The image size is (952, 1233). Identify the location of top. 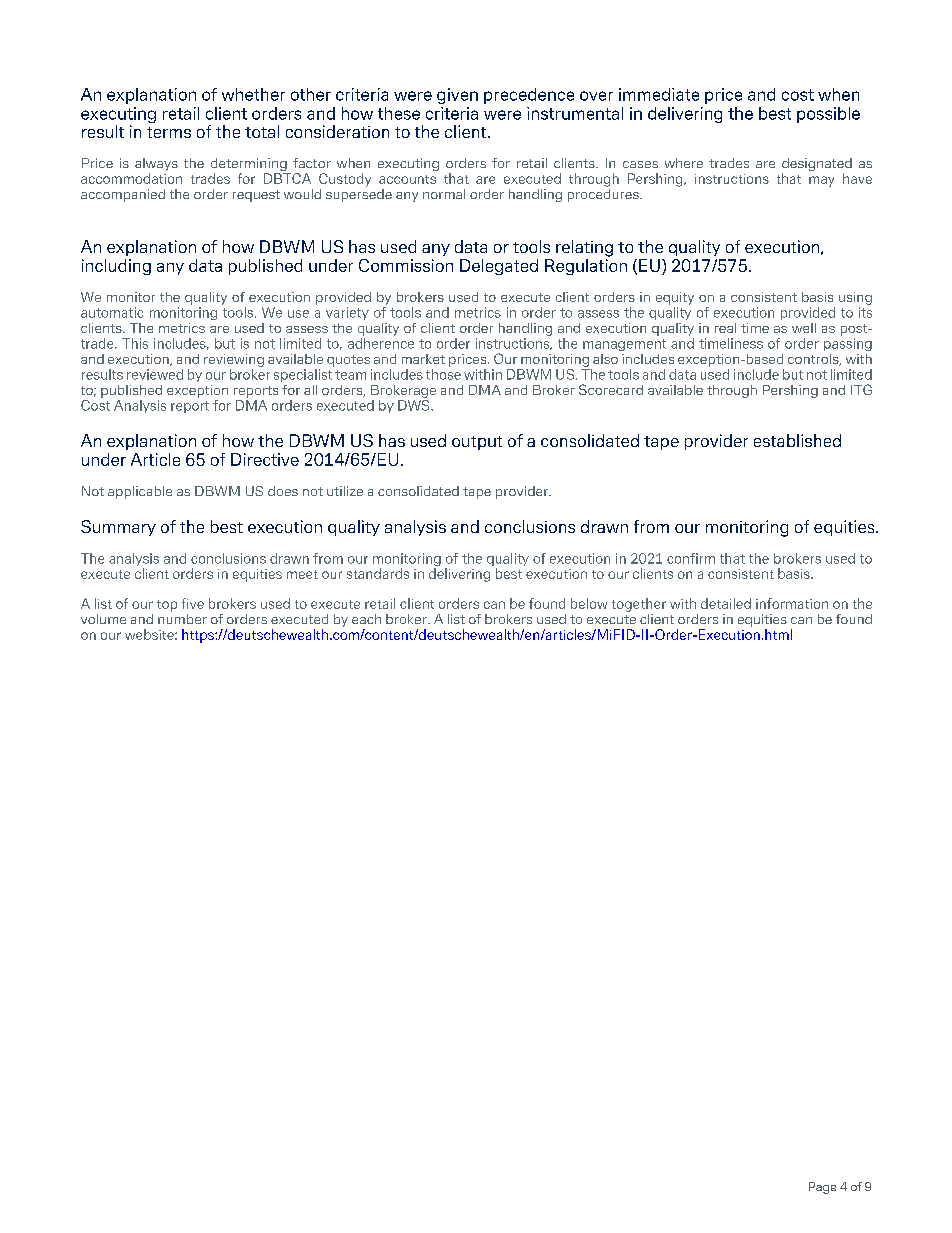
(167, 606).
